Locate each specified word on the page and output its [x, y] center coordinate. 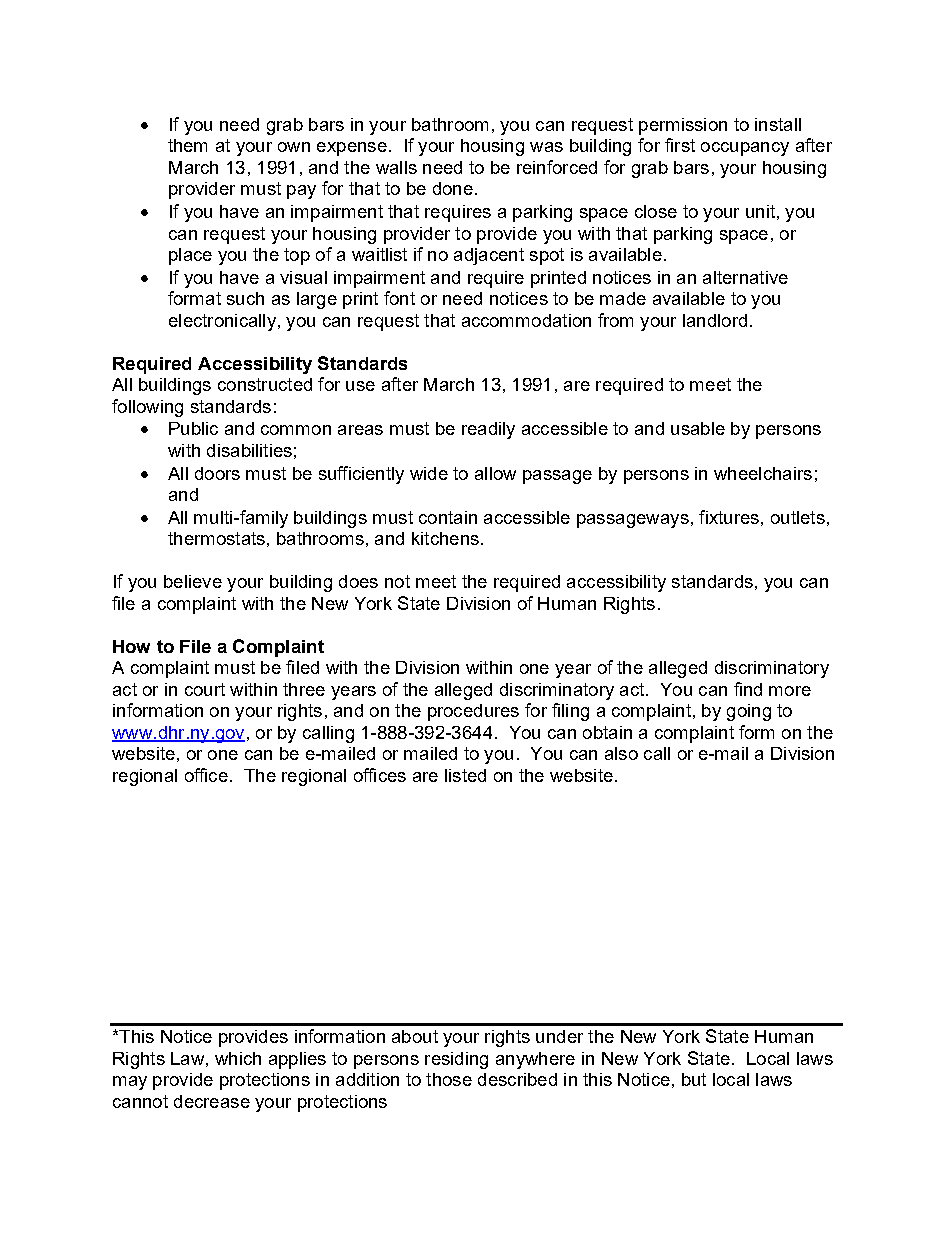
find [748, 689]
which [238, 1058]
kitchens [445, 538]
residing [456, 1060]
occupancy [745, 149]
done [453, 188]
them [187, 145]
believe [193, 581]
